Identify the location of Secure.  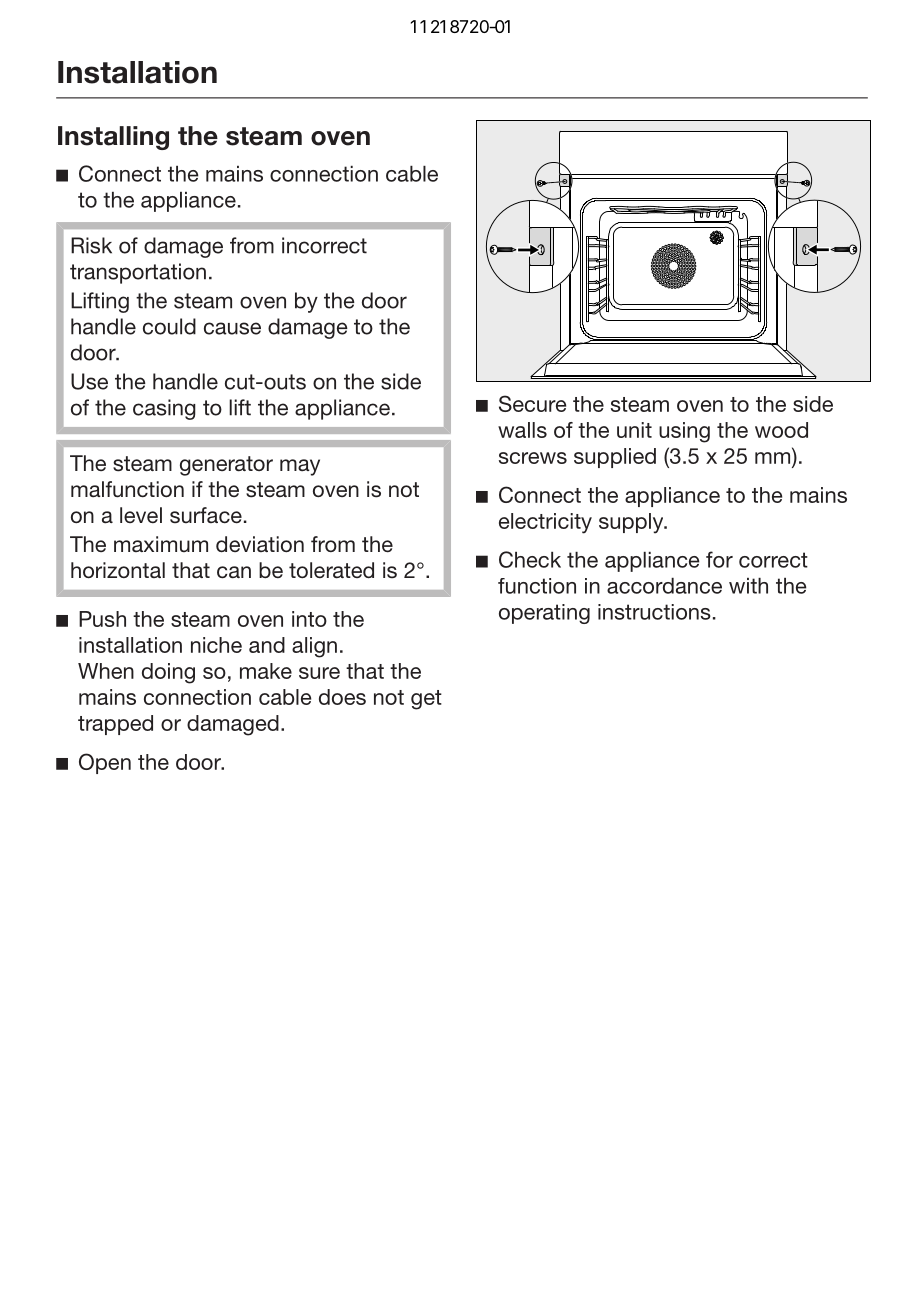
(532, 403).
